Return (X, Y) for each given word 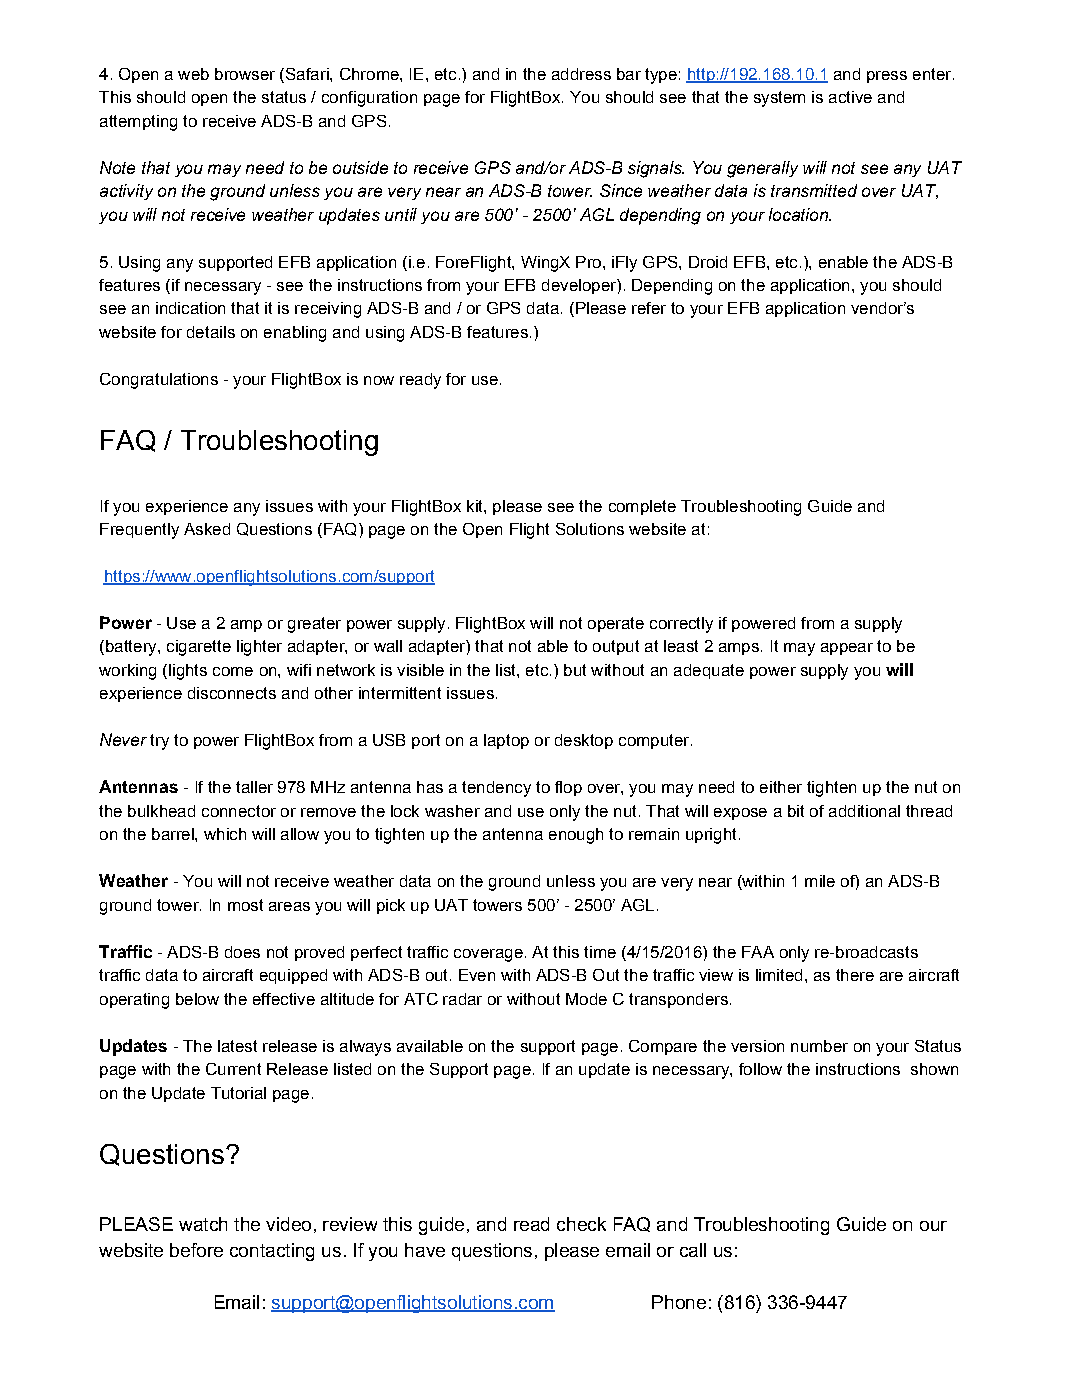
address (581, 74)
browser (245, 74)
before (196, 1250)
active (850, 97)
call (693, 1250)
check (581, 1224)
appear (847, 649)
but (575, 670)
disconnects (232, 693)
